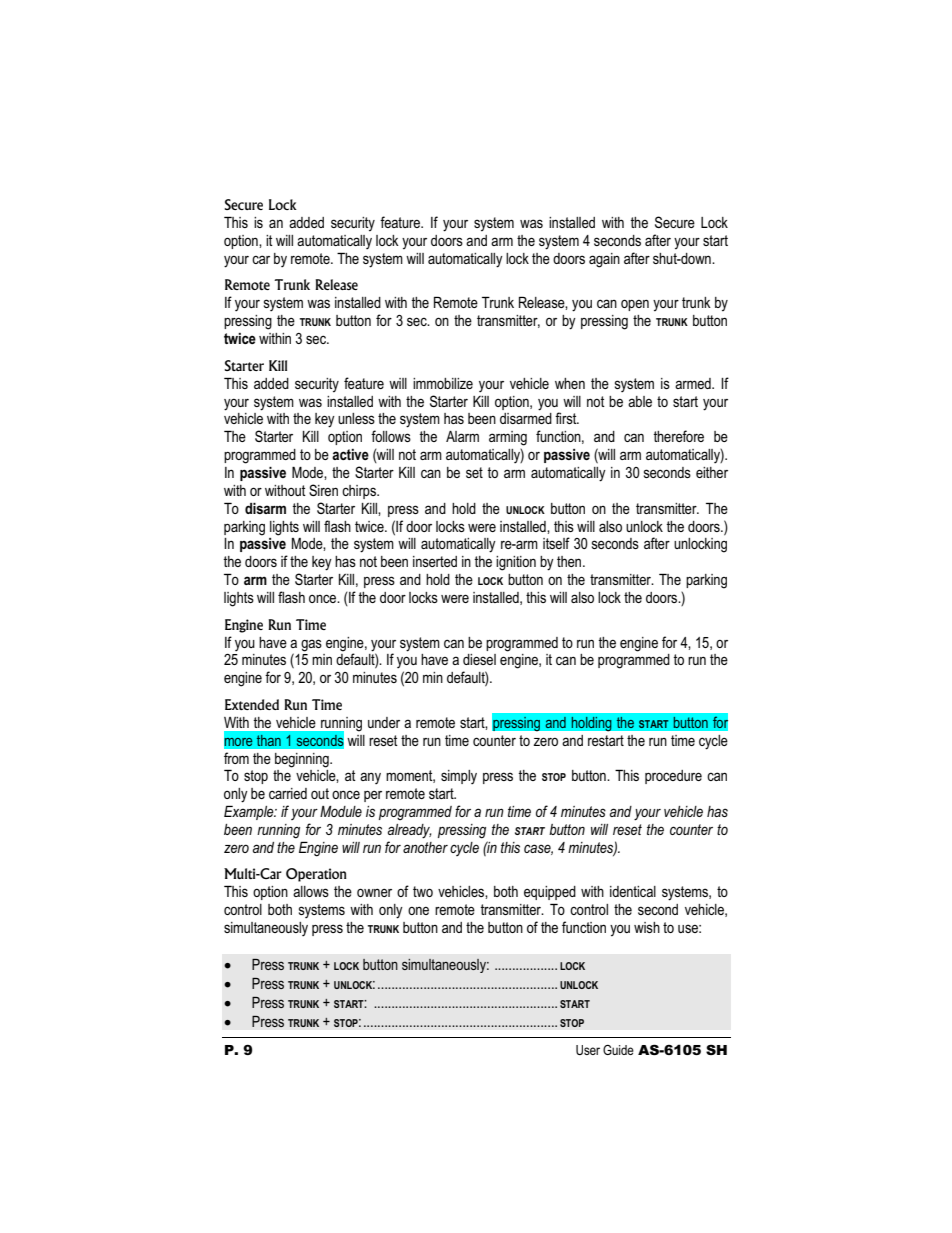 The height and width of the image is (1233, 952). What do you see at coordinates (356, 418) in the image?
I see `unless` at bounding box center [356, 418].
